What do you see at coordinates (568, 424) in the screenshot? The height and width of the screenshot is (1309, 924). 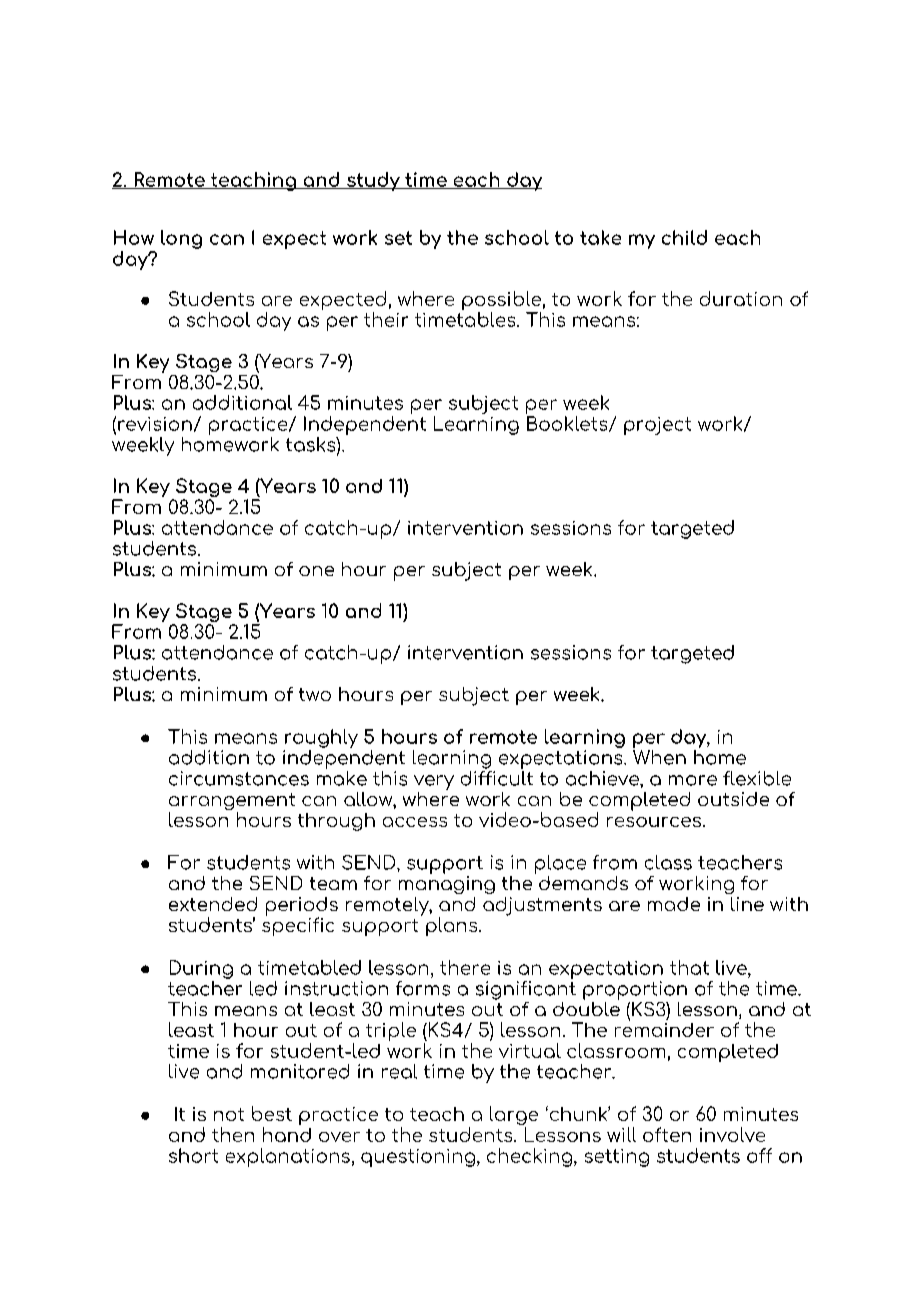 I see `Booklets` at bounding box center [568, 424].
